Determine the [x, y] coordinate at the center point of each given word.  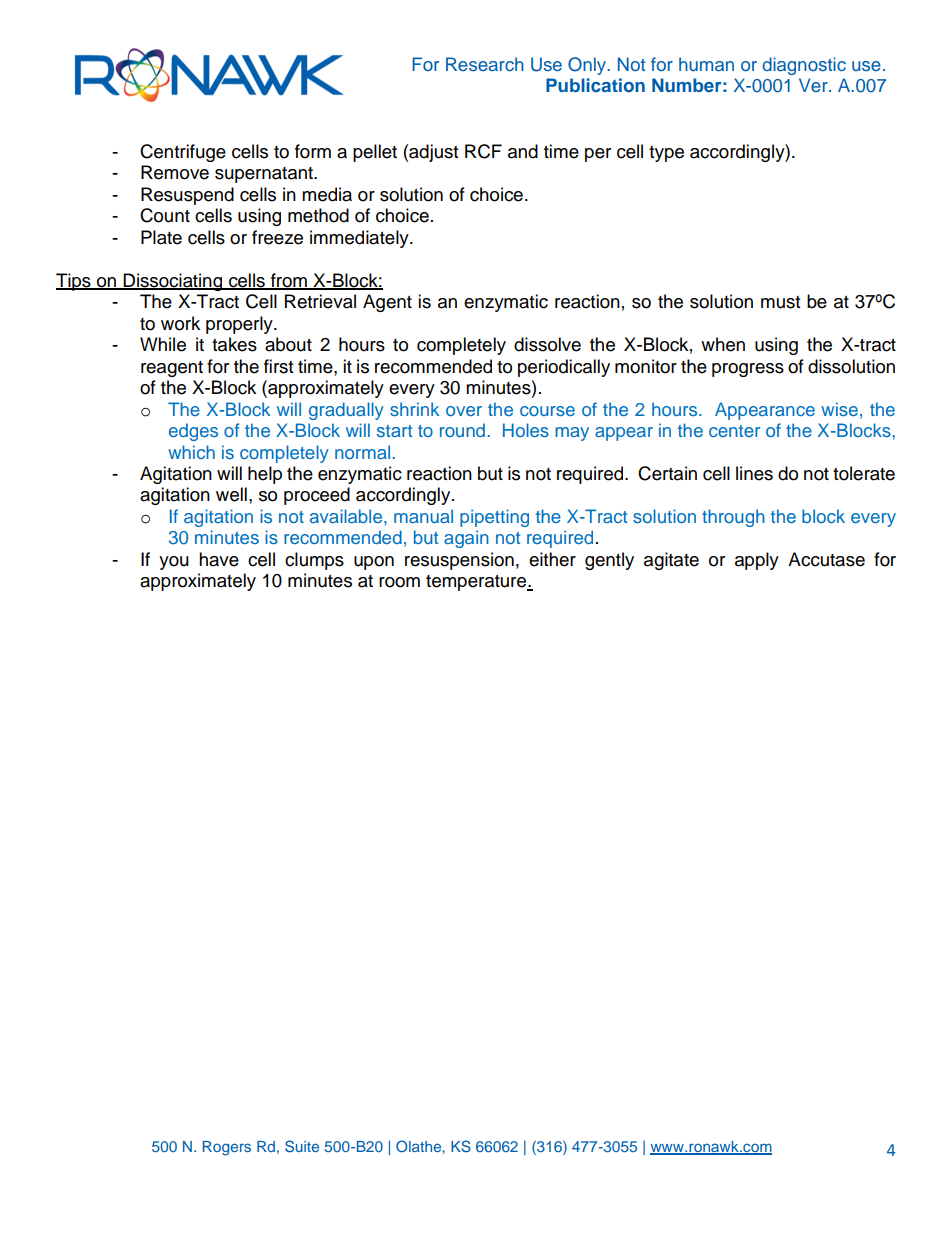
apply [757, 561]
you [174, 563]
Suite [302, 1146]
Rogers [227, 1148]
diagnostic [804, 66]
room [399, 582]
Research [485, 64]
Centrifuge [183, 153]
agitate [671, 561]
